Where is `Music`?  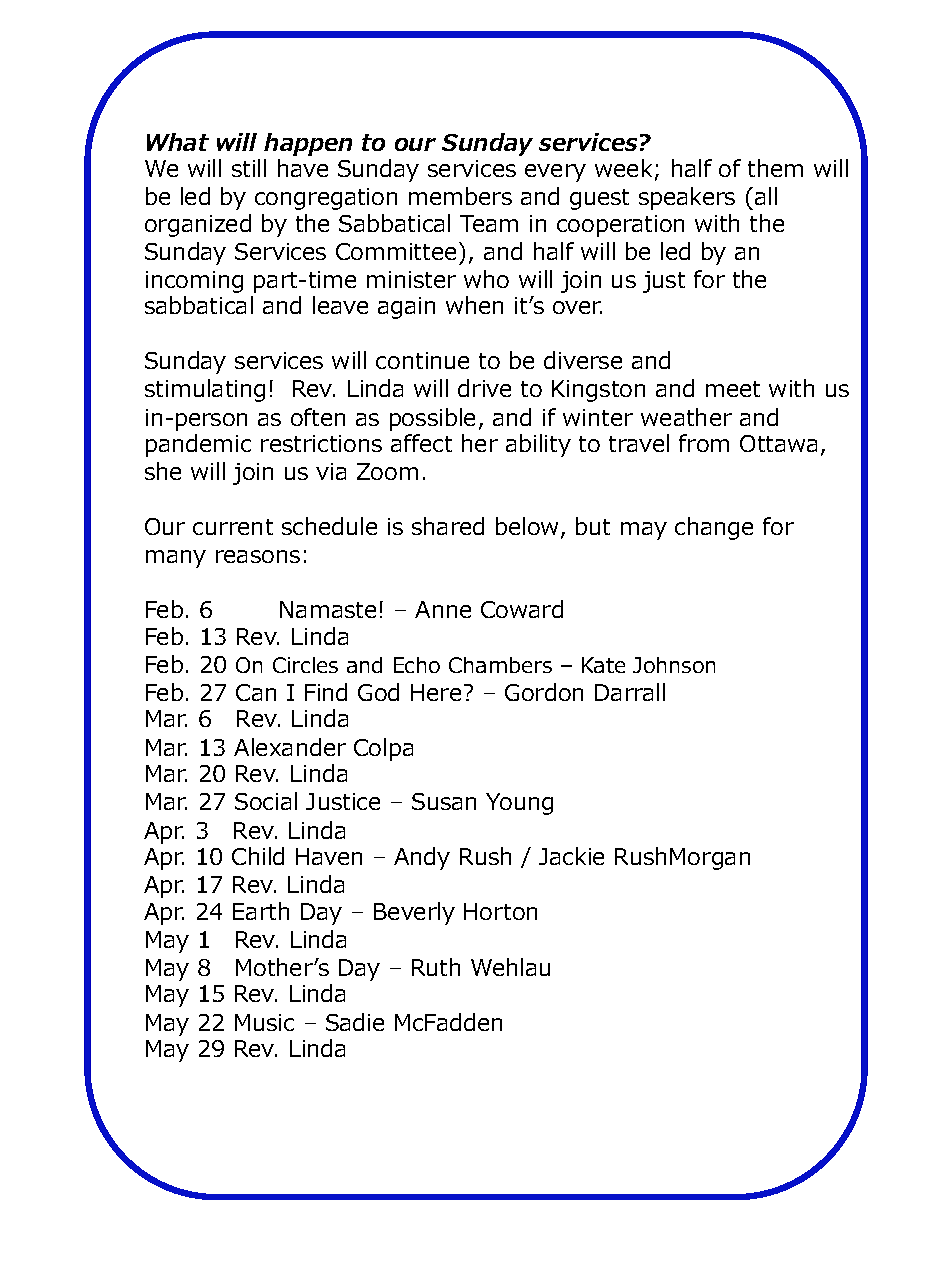
Music is located at coordinates (264, 1022).
